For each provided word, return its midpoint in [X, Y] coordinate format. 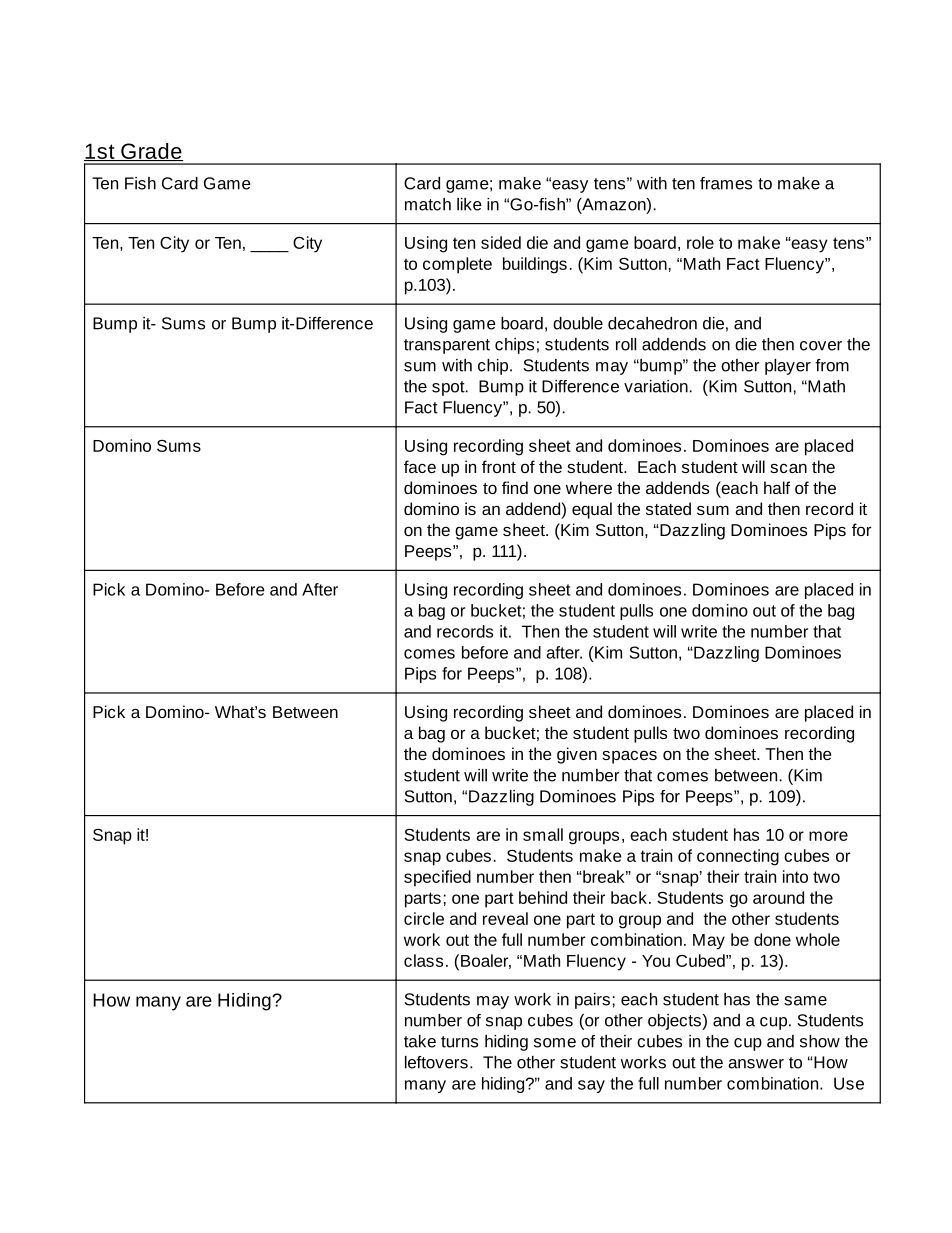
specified [437, 878]
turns [459, 1042]
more [828, 836]
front [499, 466]
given [577, 755]
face [420, 466]
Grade [151, 152]
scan [788, 468]
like [469, 204]
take [420, 1041]
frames [726, 183]
